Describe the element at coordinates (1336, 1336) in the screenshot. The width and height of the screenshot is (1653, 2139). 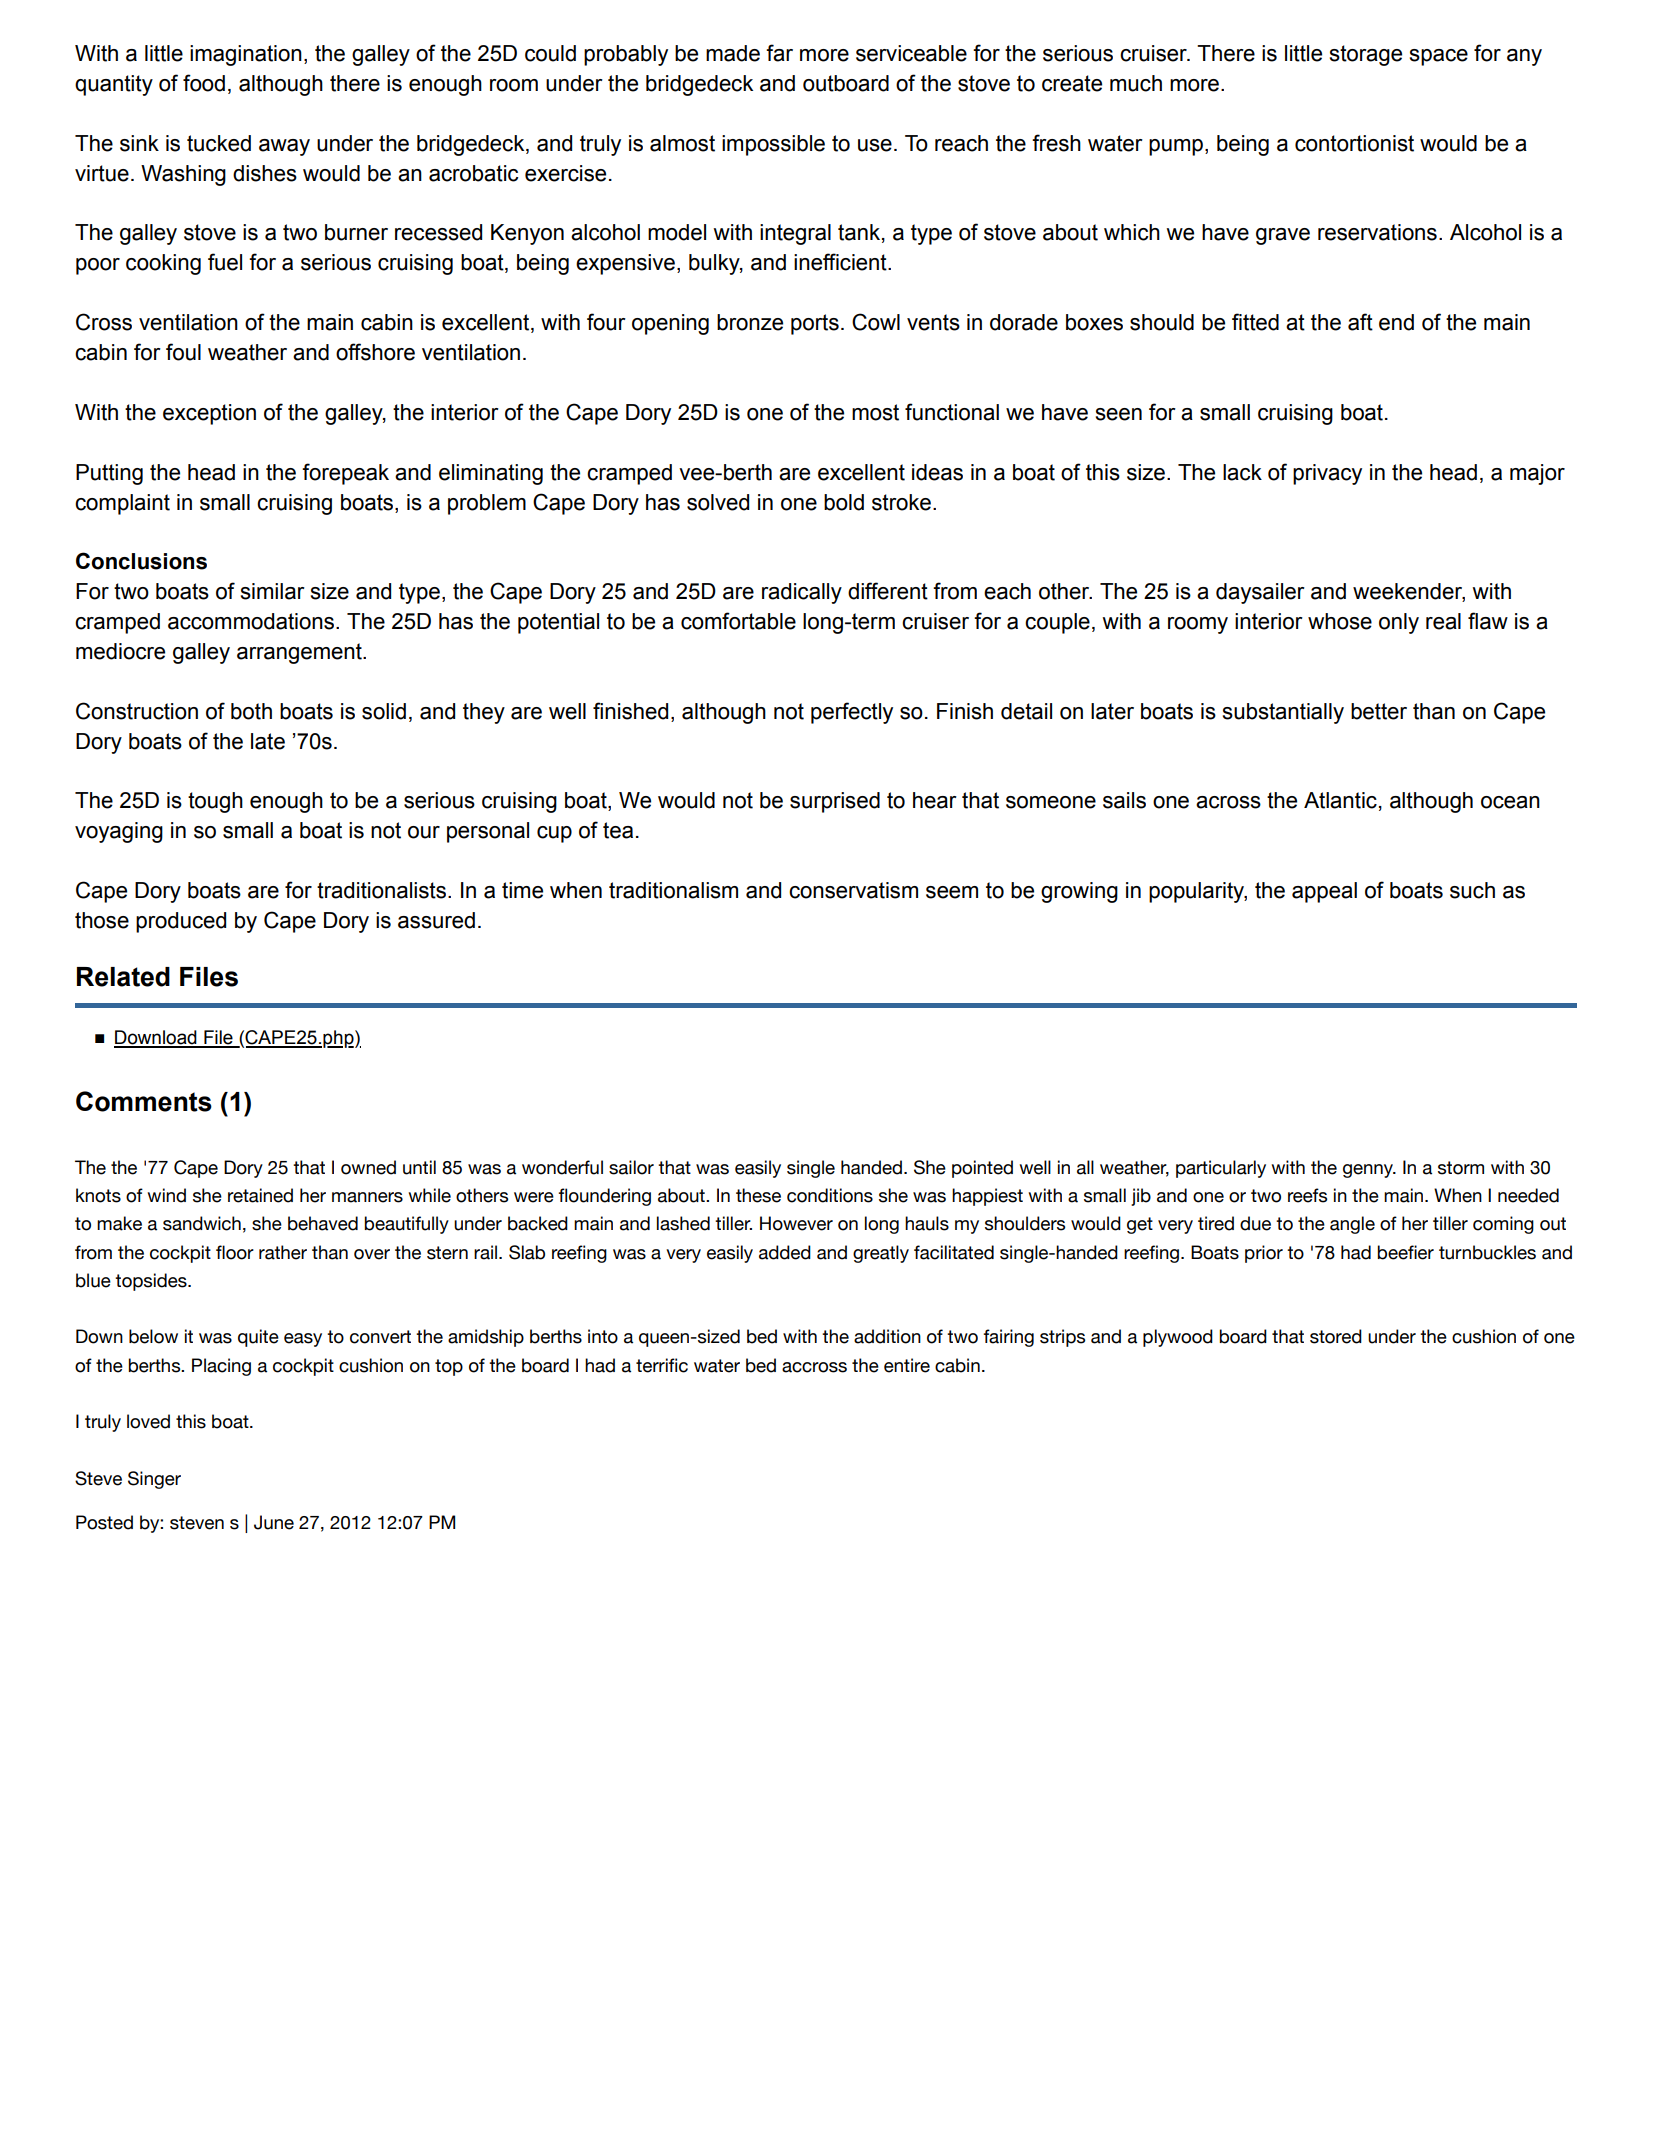
I see `stored` at that location.
